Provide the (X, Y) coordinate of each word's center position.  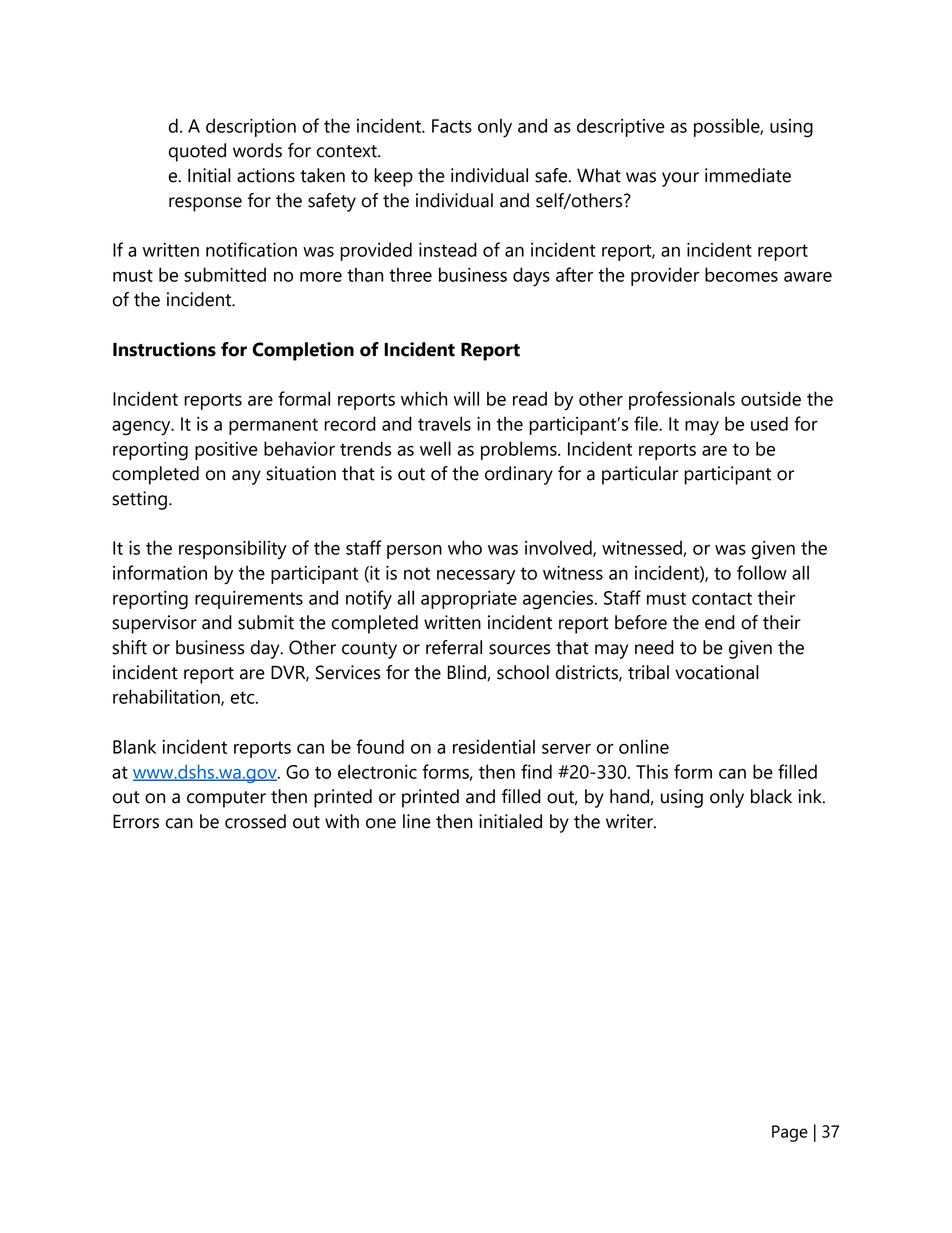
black (771, 796)
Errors (136, 821)
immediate (748, 175)
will (466, 398)
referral (454, 647)
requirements (249, 600)
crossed (255, 821)
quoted (197, 152)
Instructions (164, 349)
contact (722, 598)
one (381, 823)
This (652, 771)
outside (771, 398)
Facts (452, 126)
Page (790, 1133)
